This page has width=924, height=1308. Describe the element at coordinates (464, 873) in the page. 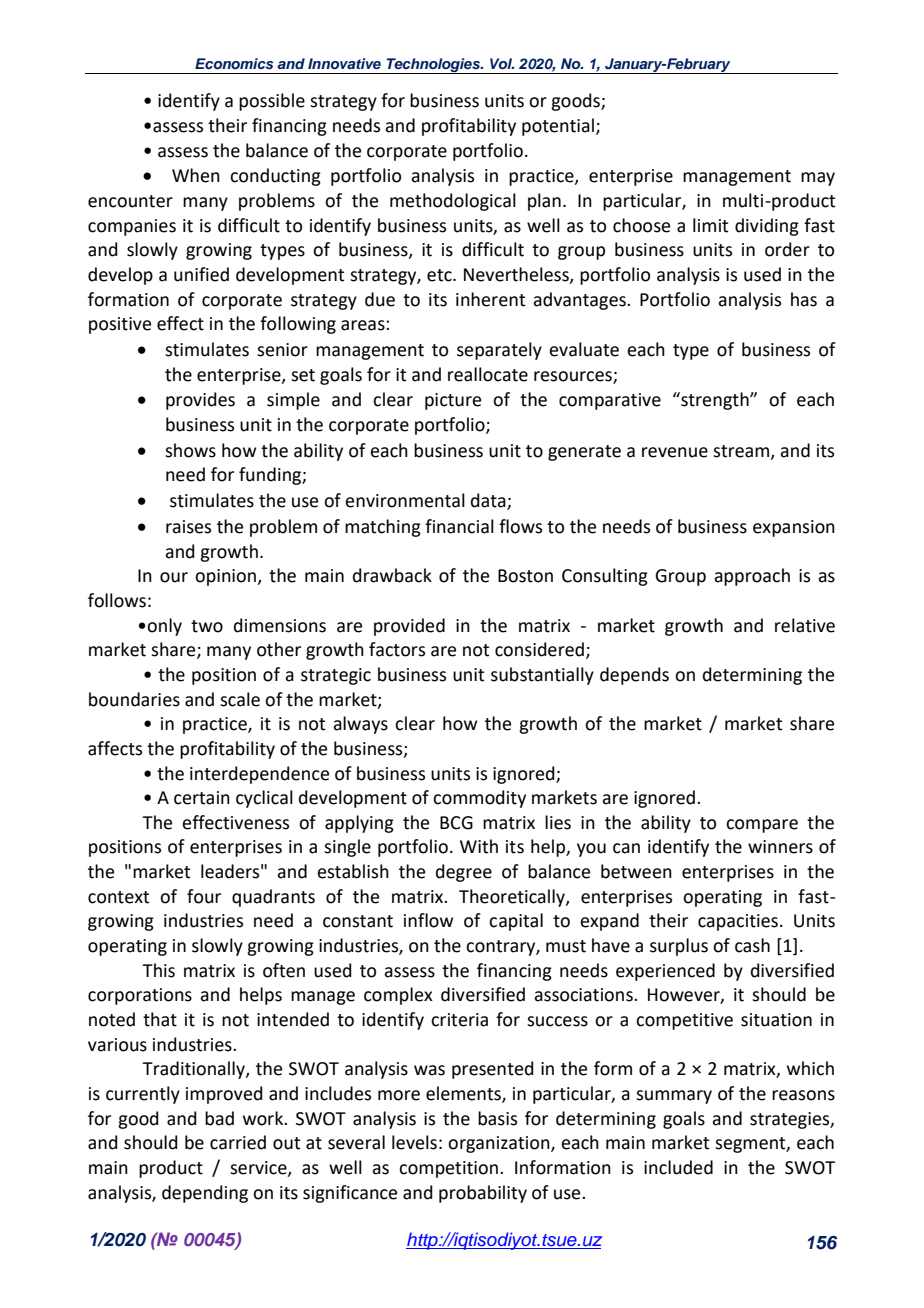

I see `degree` at that location.
